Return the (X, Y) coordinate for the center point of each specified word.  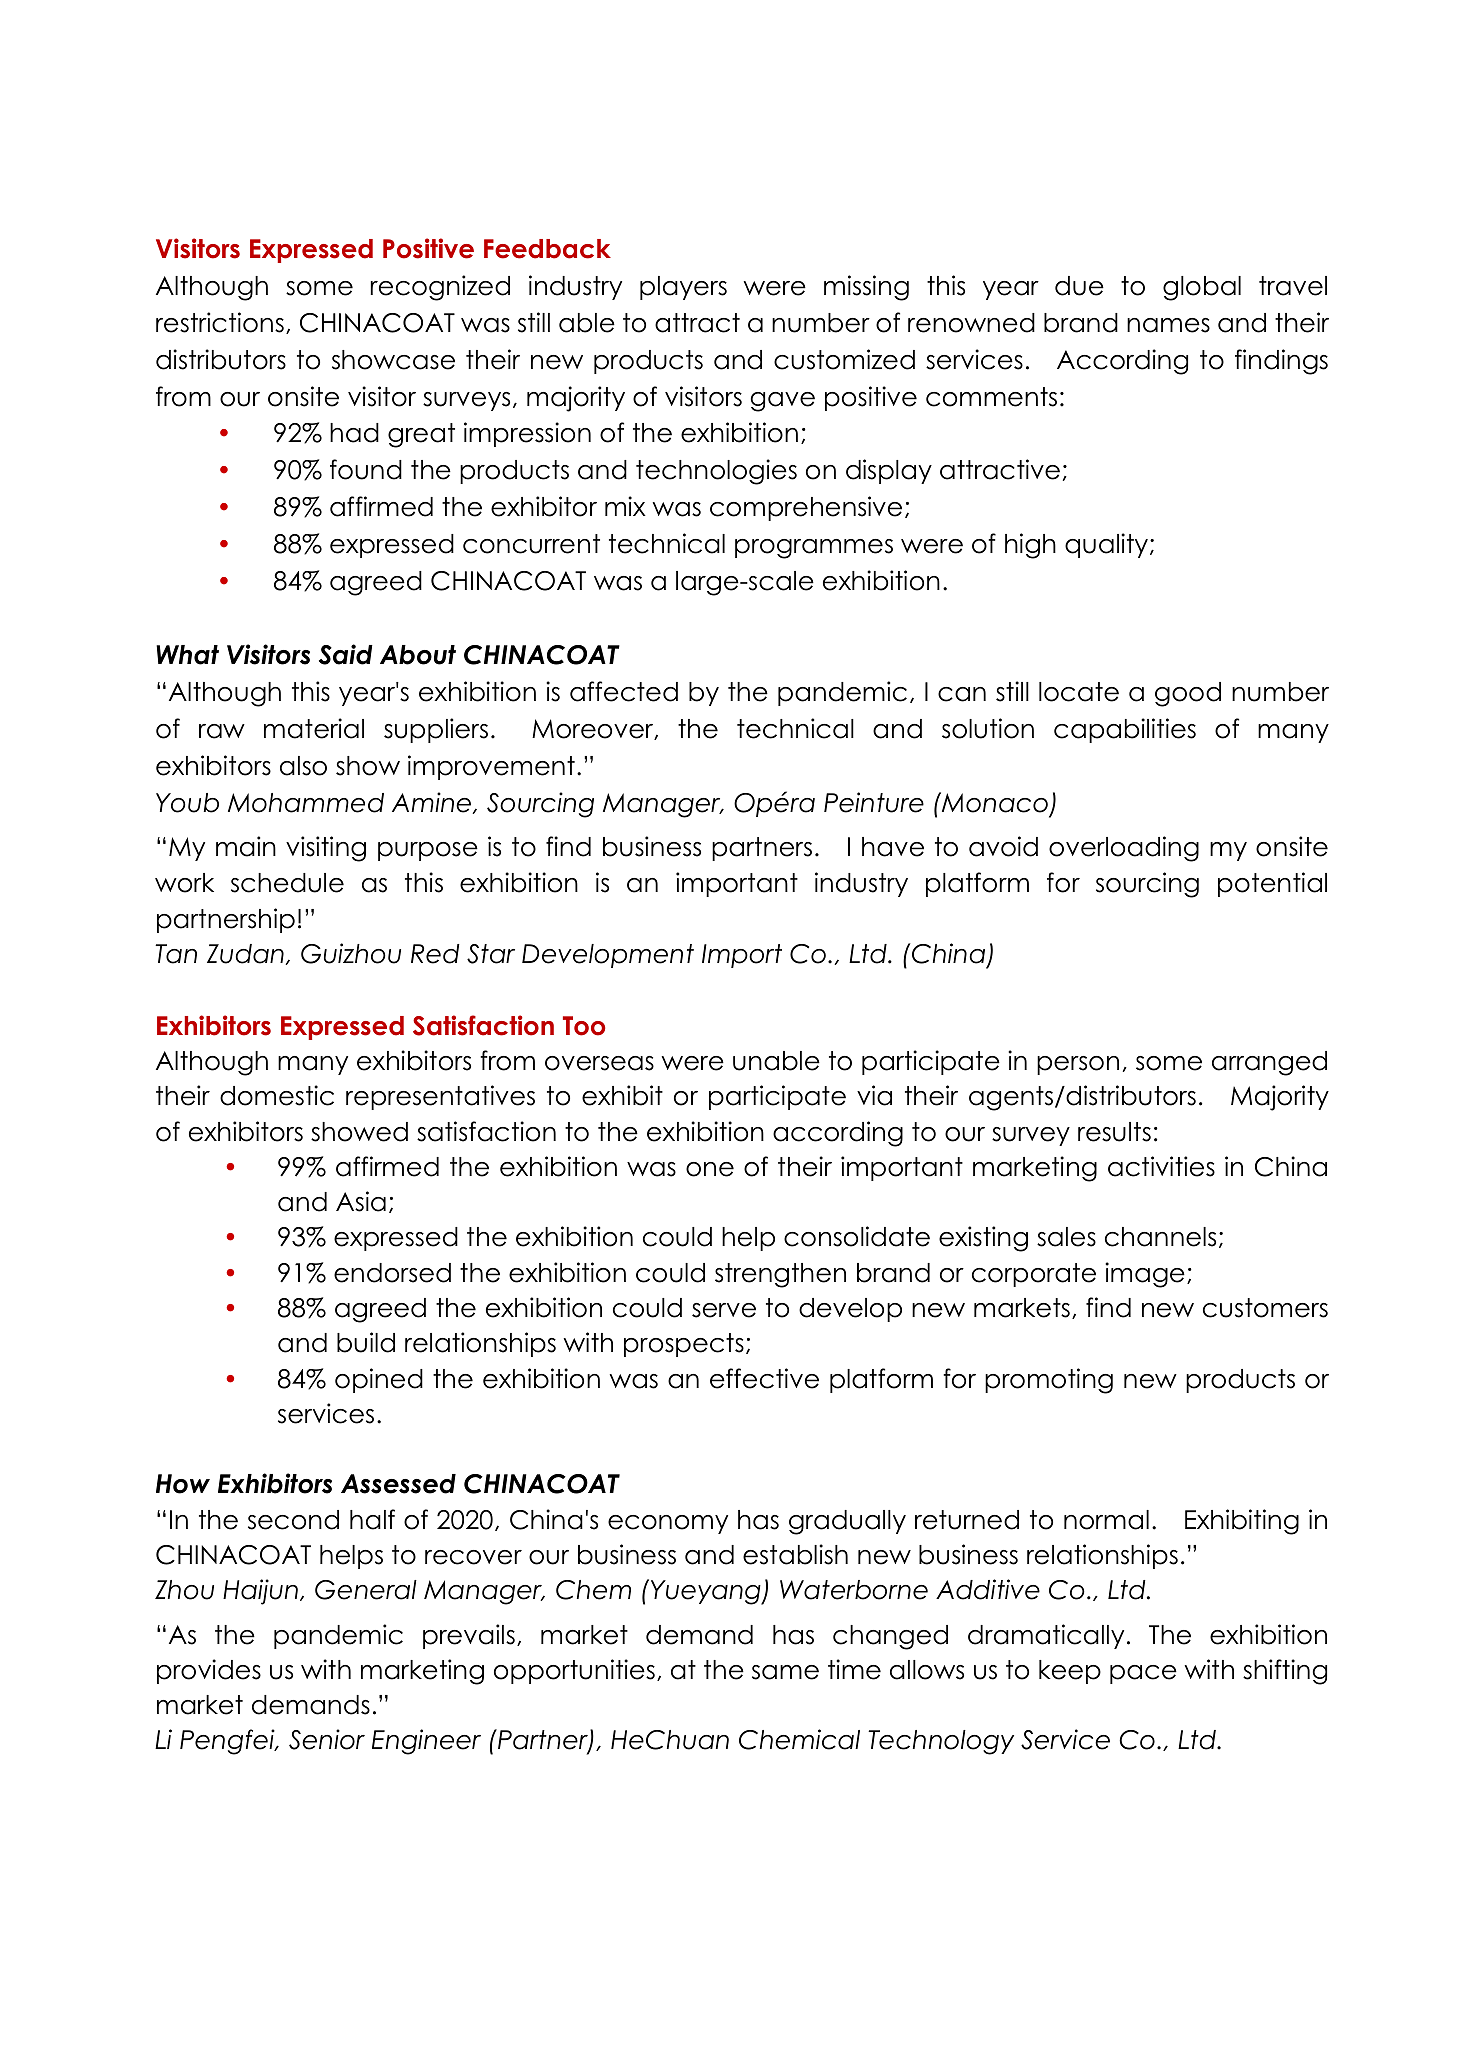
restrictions (220, 322)
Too (584, 1026)
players (683, 288)
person (1078, 1065)
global (1202, 288)
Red (435, 954)
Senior (327, 1739)
